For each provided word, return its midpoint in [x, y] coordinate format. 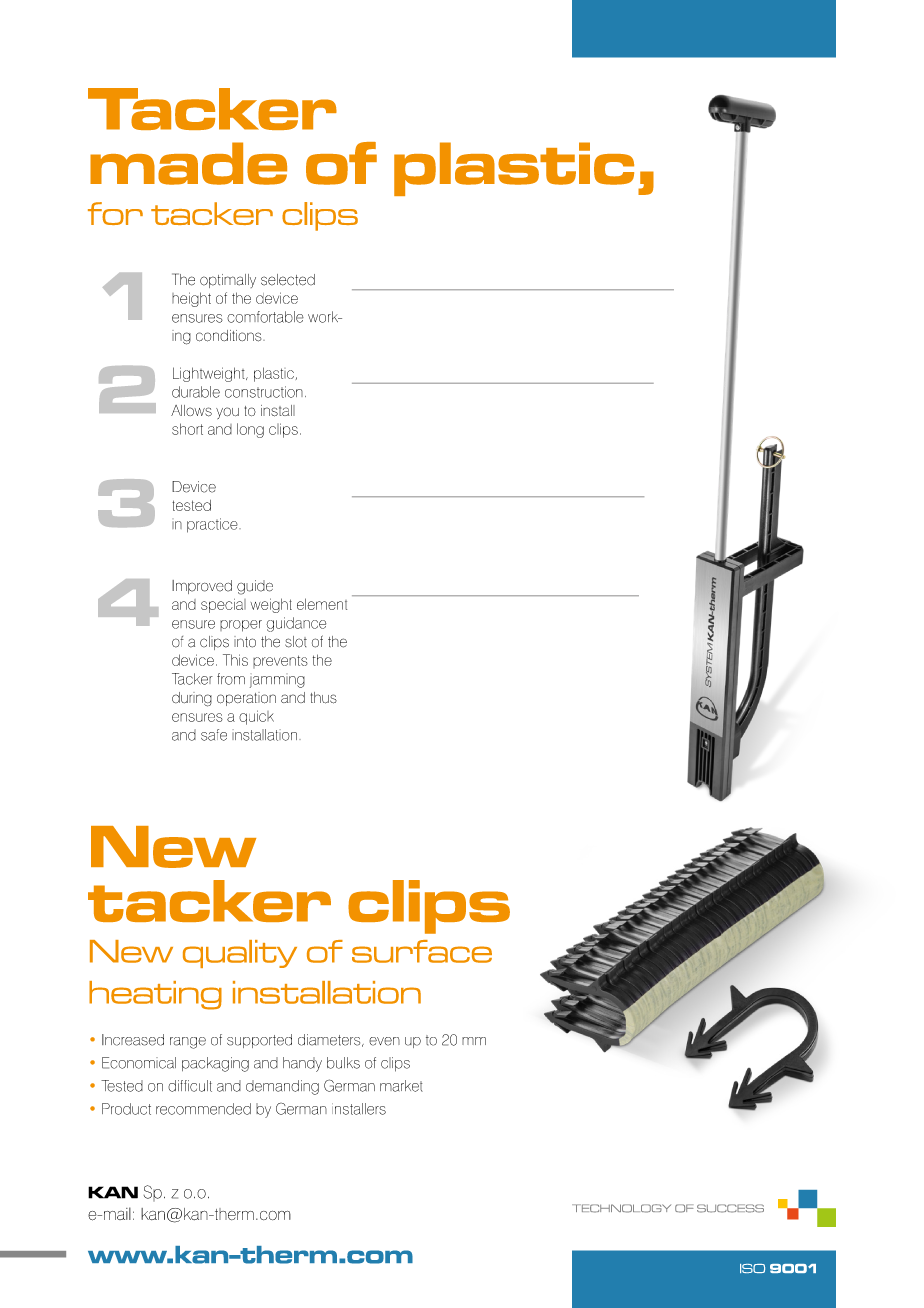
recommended [203, 1109]
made [188, 163]
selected [288, 280]
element [322, 604]
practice [213, 525]
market [401, 1086]
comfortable [265, 317]
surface [422, 951]
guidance [296, 624]
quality [240, 954]
